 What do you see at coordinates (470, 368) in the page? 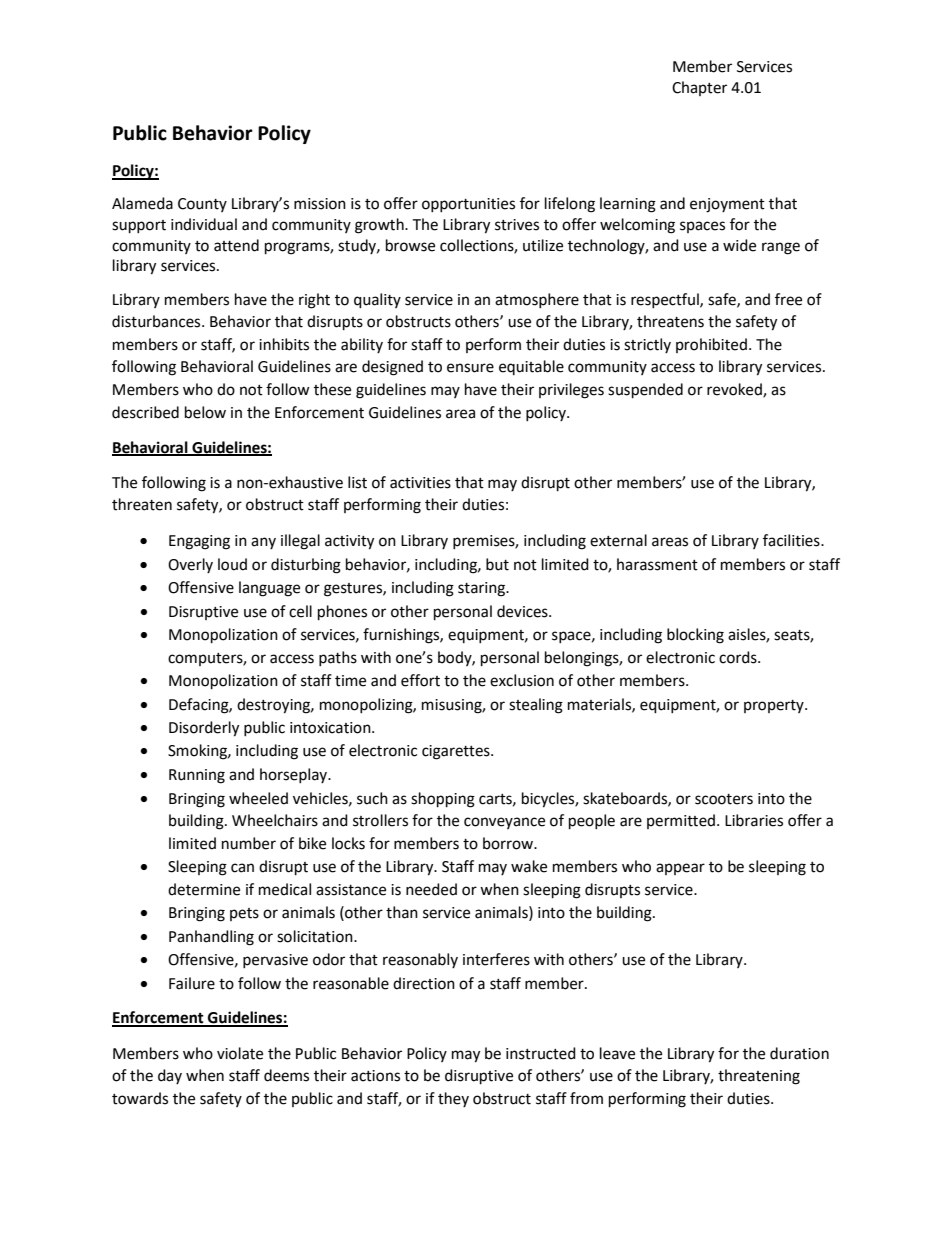
I see `ensure` at bounding box center [470, 368].
